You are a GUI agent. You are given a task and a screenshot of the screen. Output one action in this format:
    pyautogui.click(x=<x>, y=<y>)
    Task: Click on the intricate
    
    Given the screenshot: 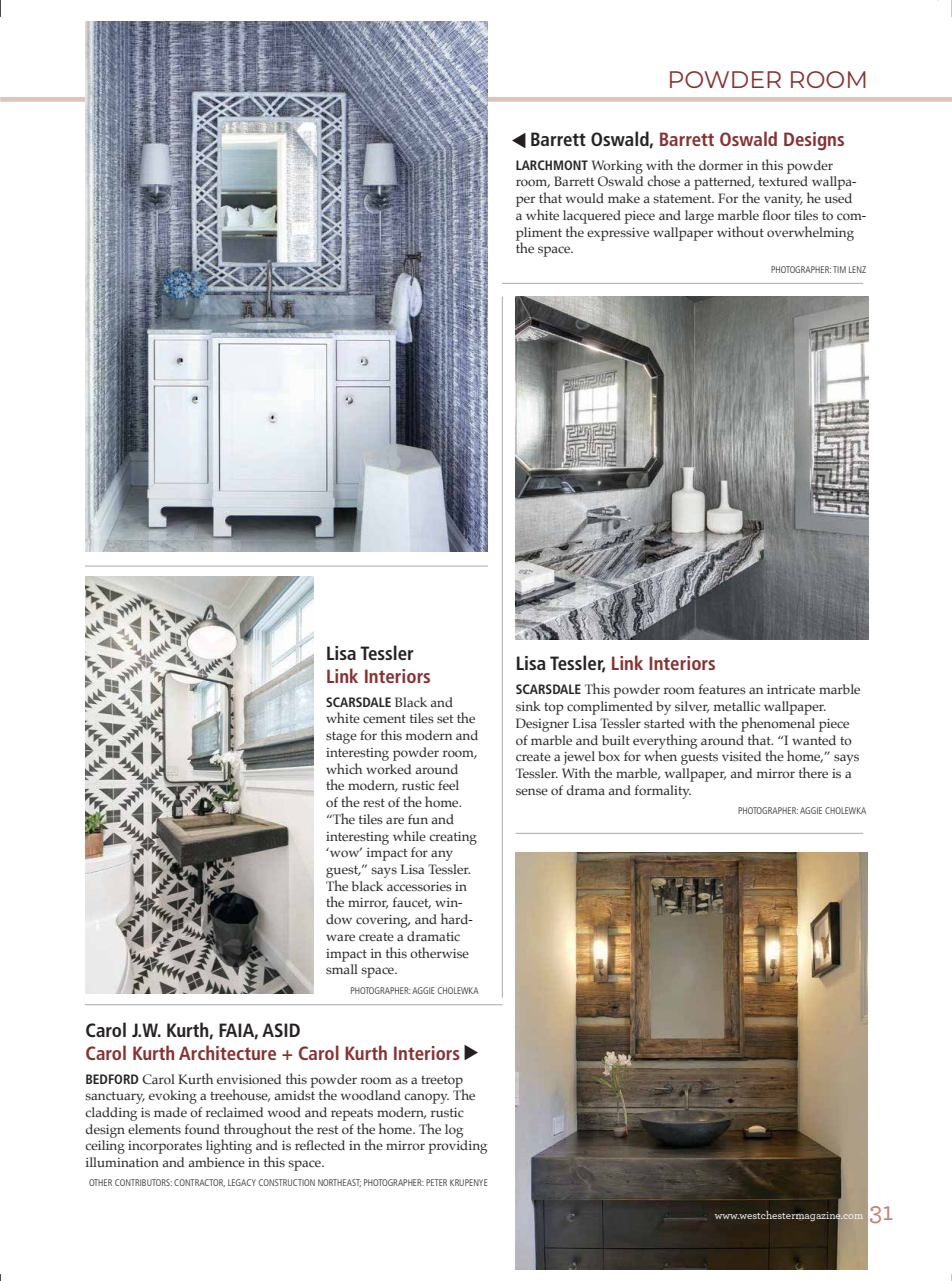 What is the action you would take?
    pyautogui.click(x=791, y=689)
